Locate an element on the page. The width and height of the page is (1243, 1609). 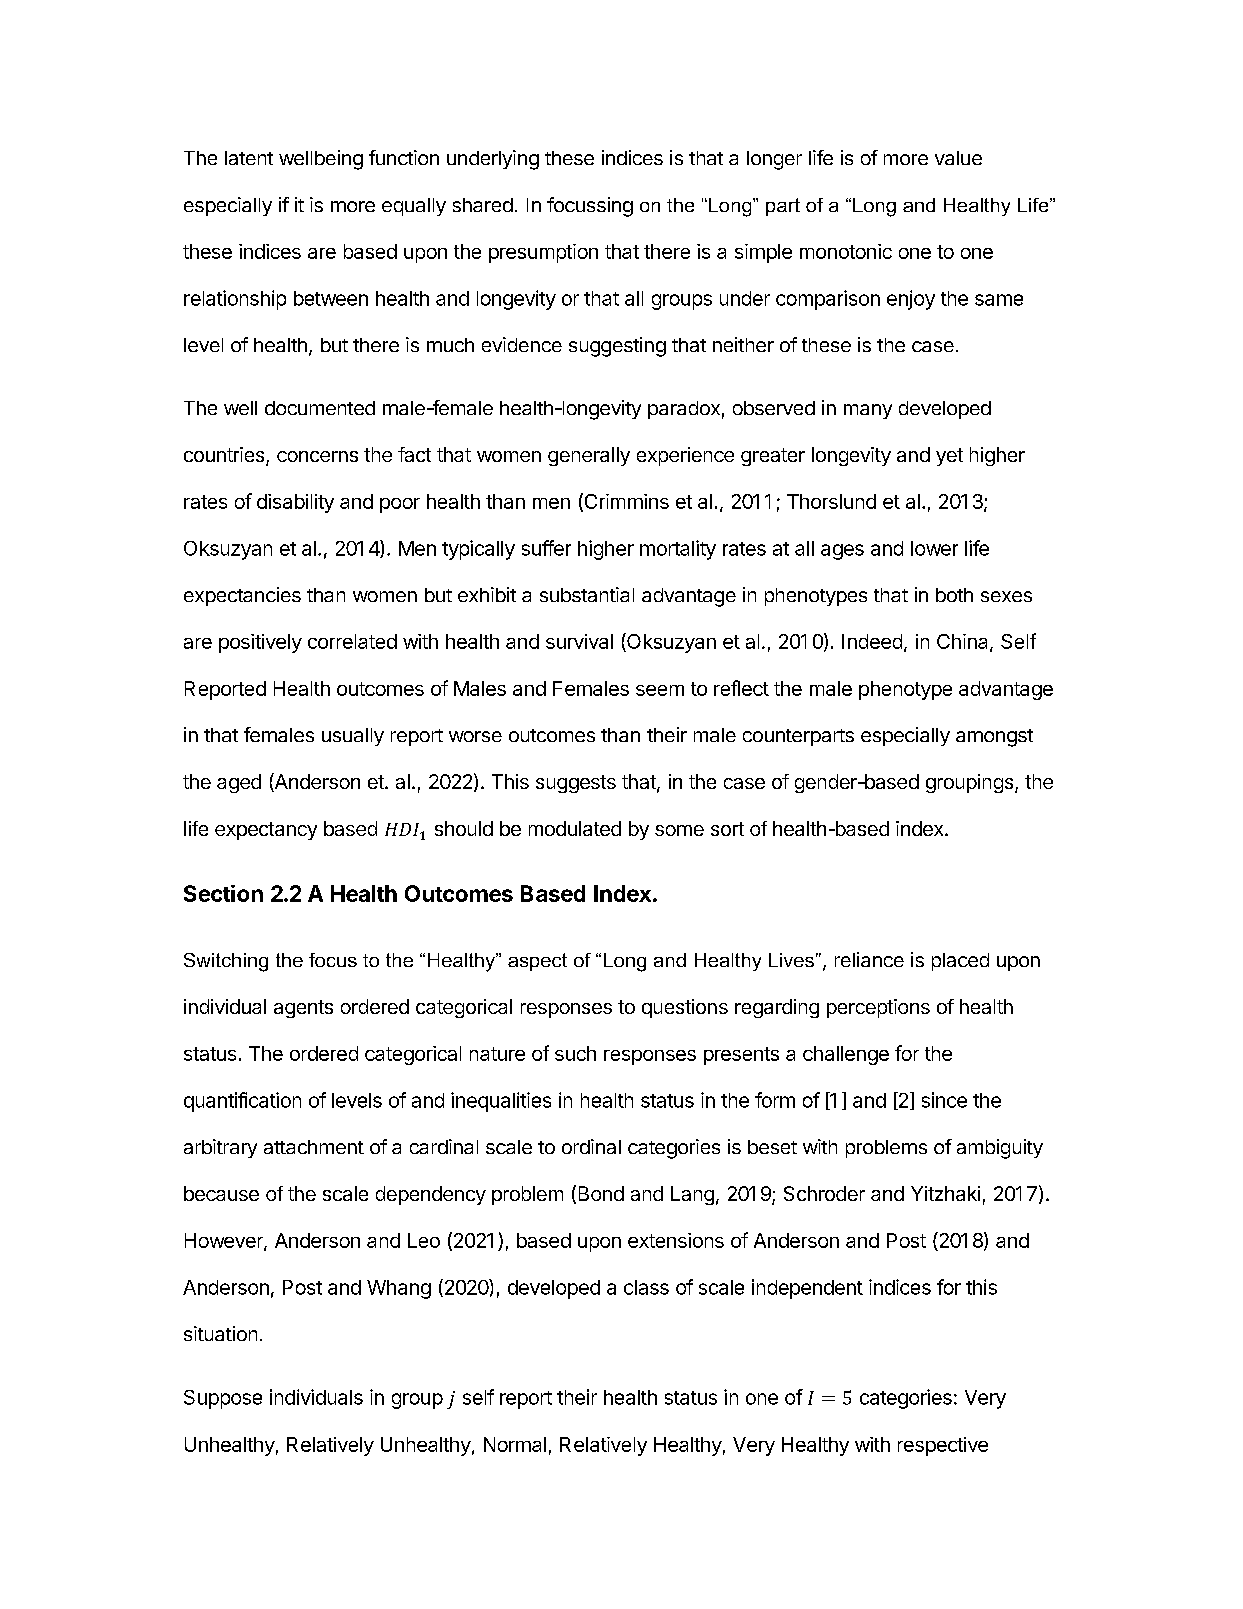
since is located at coordinates (944, 1100).
